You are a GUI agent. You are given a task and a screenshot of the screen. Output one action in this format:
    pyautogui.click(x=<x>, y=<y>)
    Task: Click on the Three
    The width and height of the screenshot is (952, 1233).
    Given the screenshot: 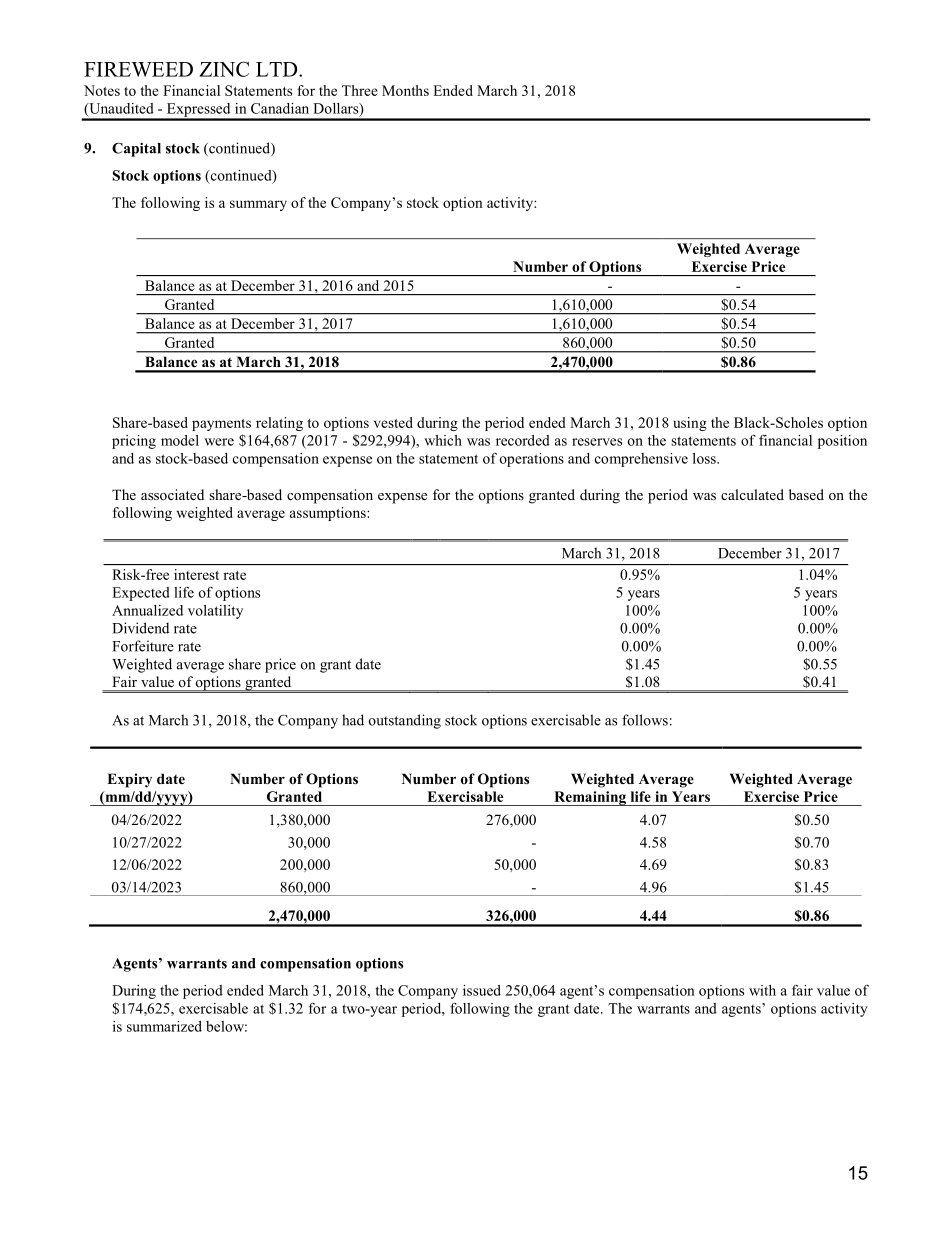 What is the action you would take?
    pyautogui.click(x=360, y=90)
